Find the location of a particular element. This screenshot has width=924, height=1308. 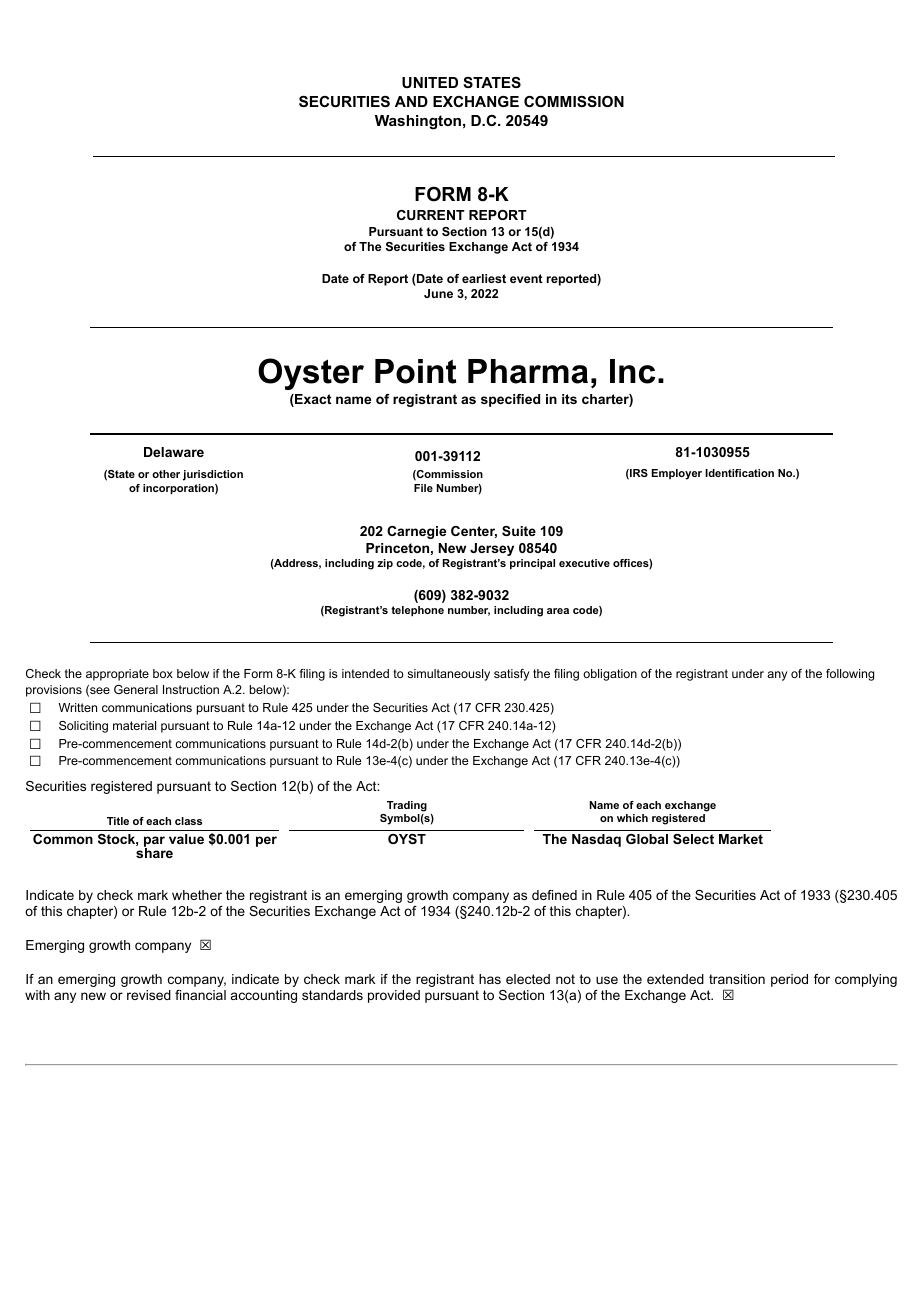

June is located at coordinates (438, 293).
